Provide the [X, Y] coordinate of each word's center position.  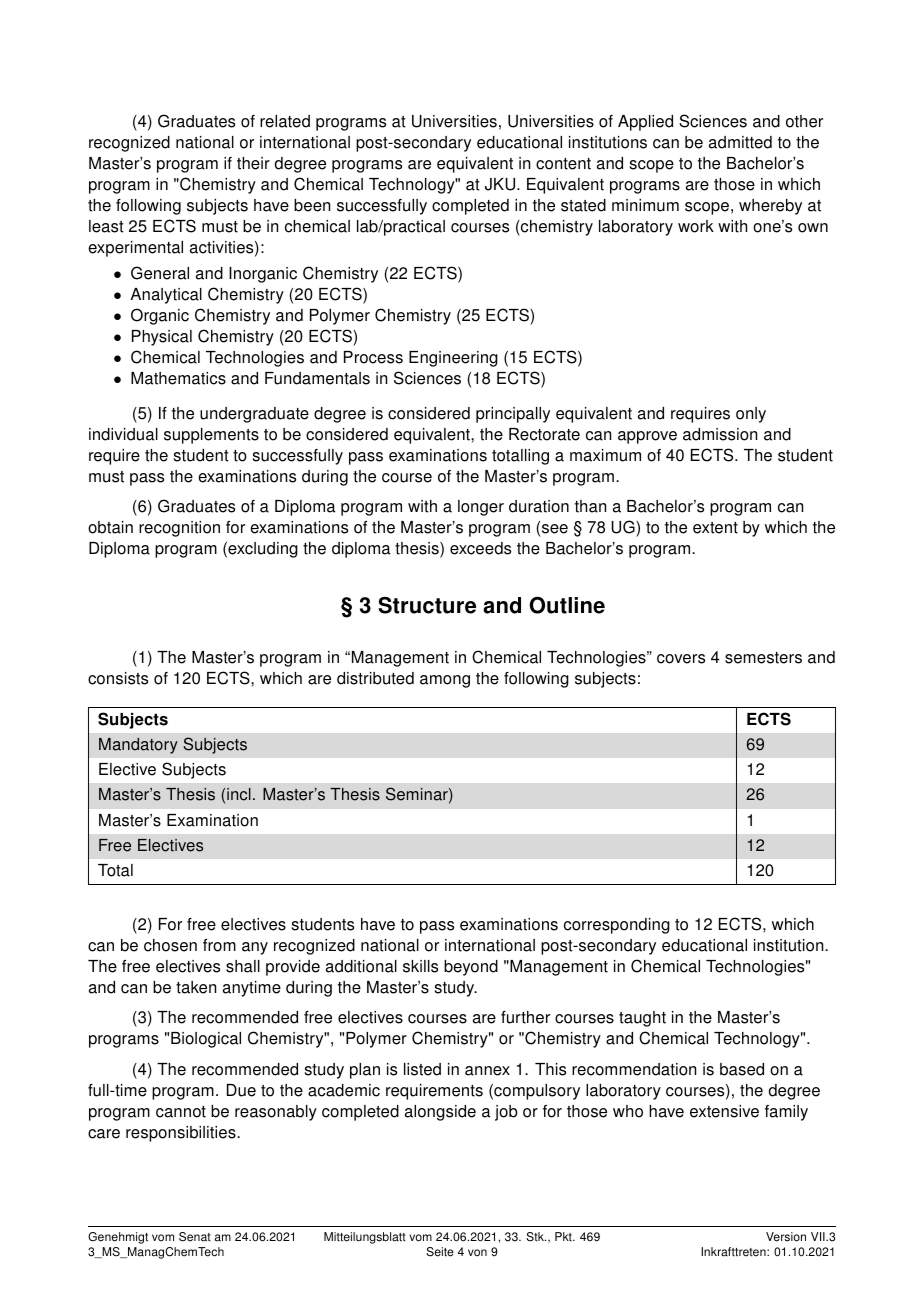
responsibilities [182, 1134]
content [563, 164]
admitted [740, 142]
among [445, 681]
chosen [170, 945]
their [253, 163]
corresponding [617, 926]
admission [720, 434]
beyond [471, 968]
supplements [211, 436]
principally [513, 415]
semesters [763, 658]
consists [118, 678]
